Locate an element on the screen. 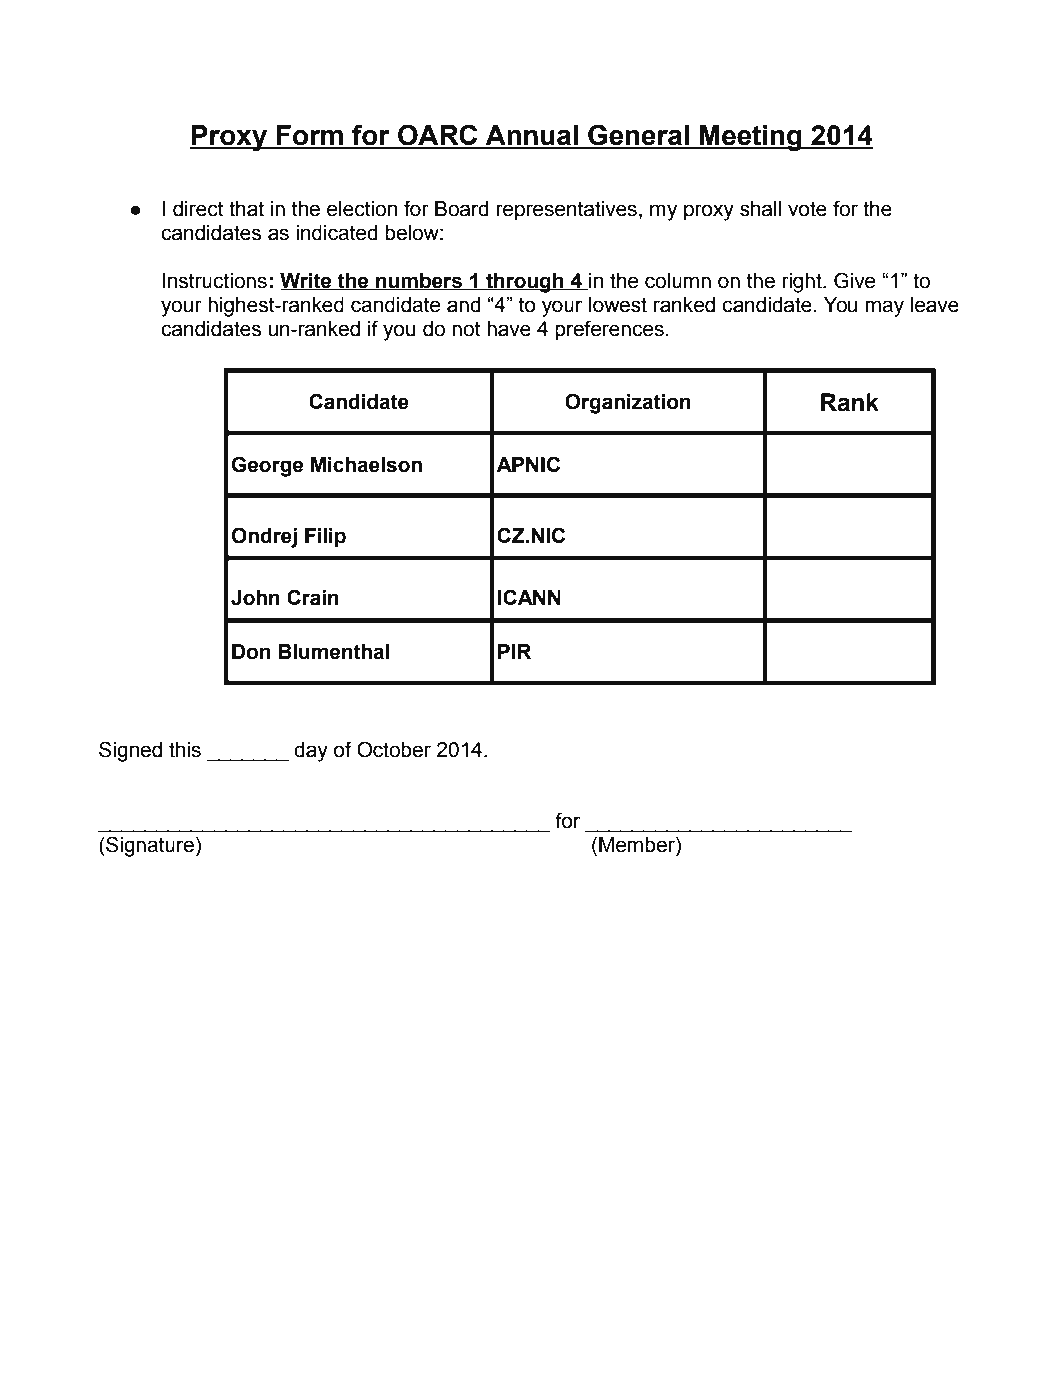 This screenshot has width=1063, height=1375. October is located at coordinates (394, 749).
